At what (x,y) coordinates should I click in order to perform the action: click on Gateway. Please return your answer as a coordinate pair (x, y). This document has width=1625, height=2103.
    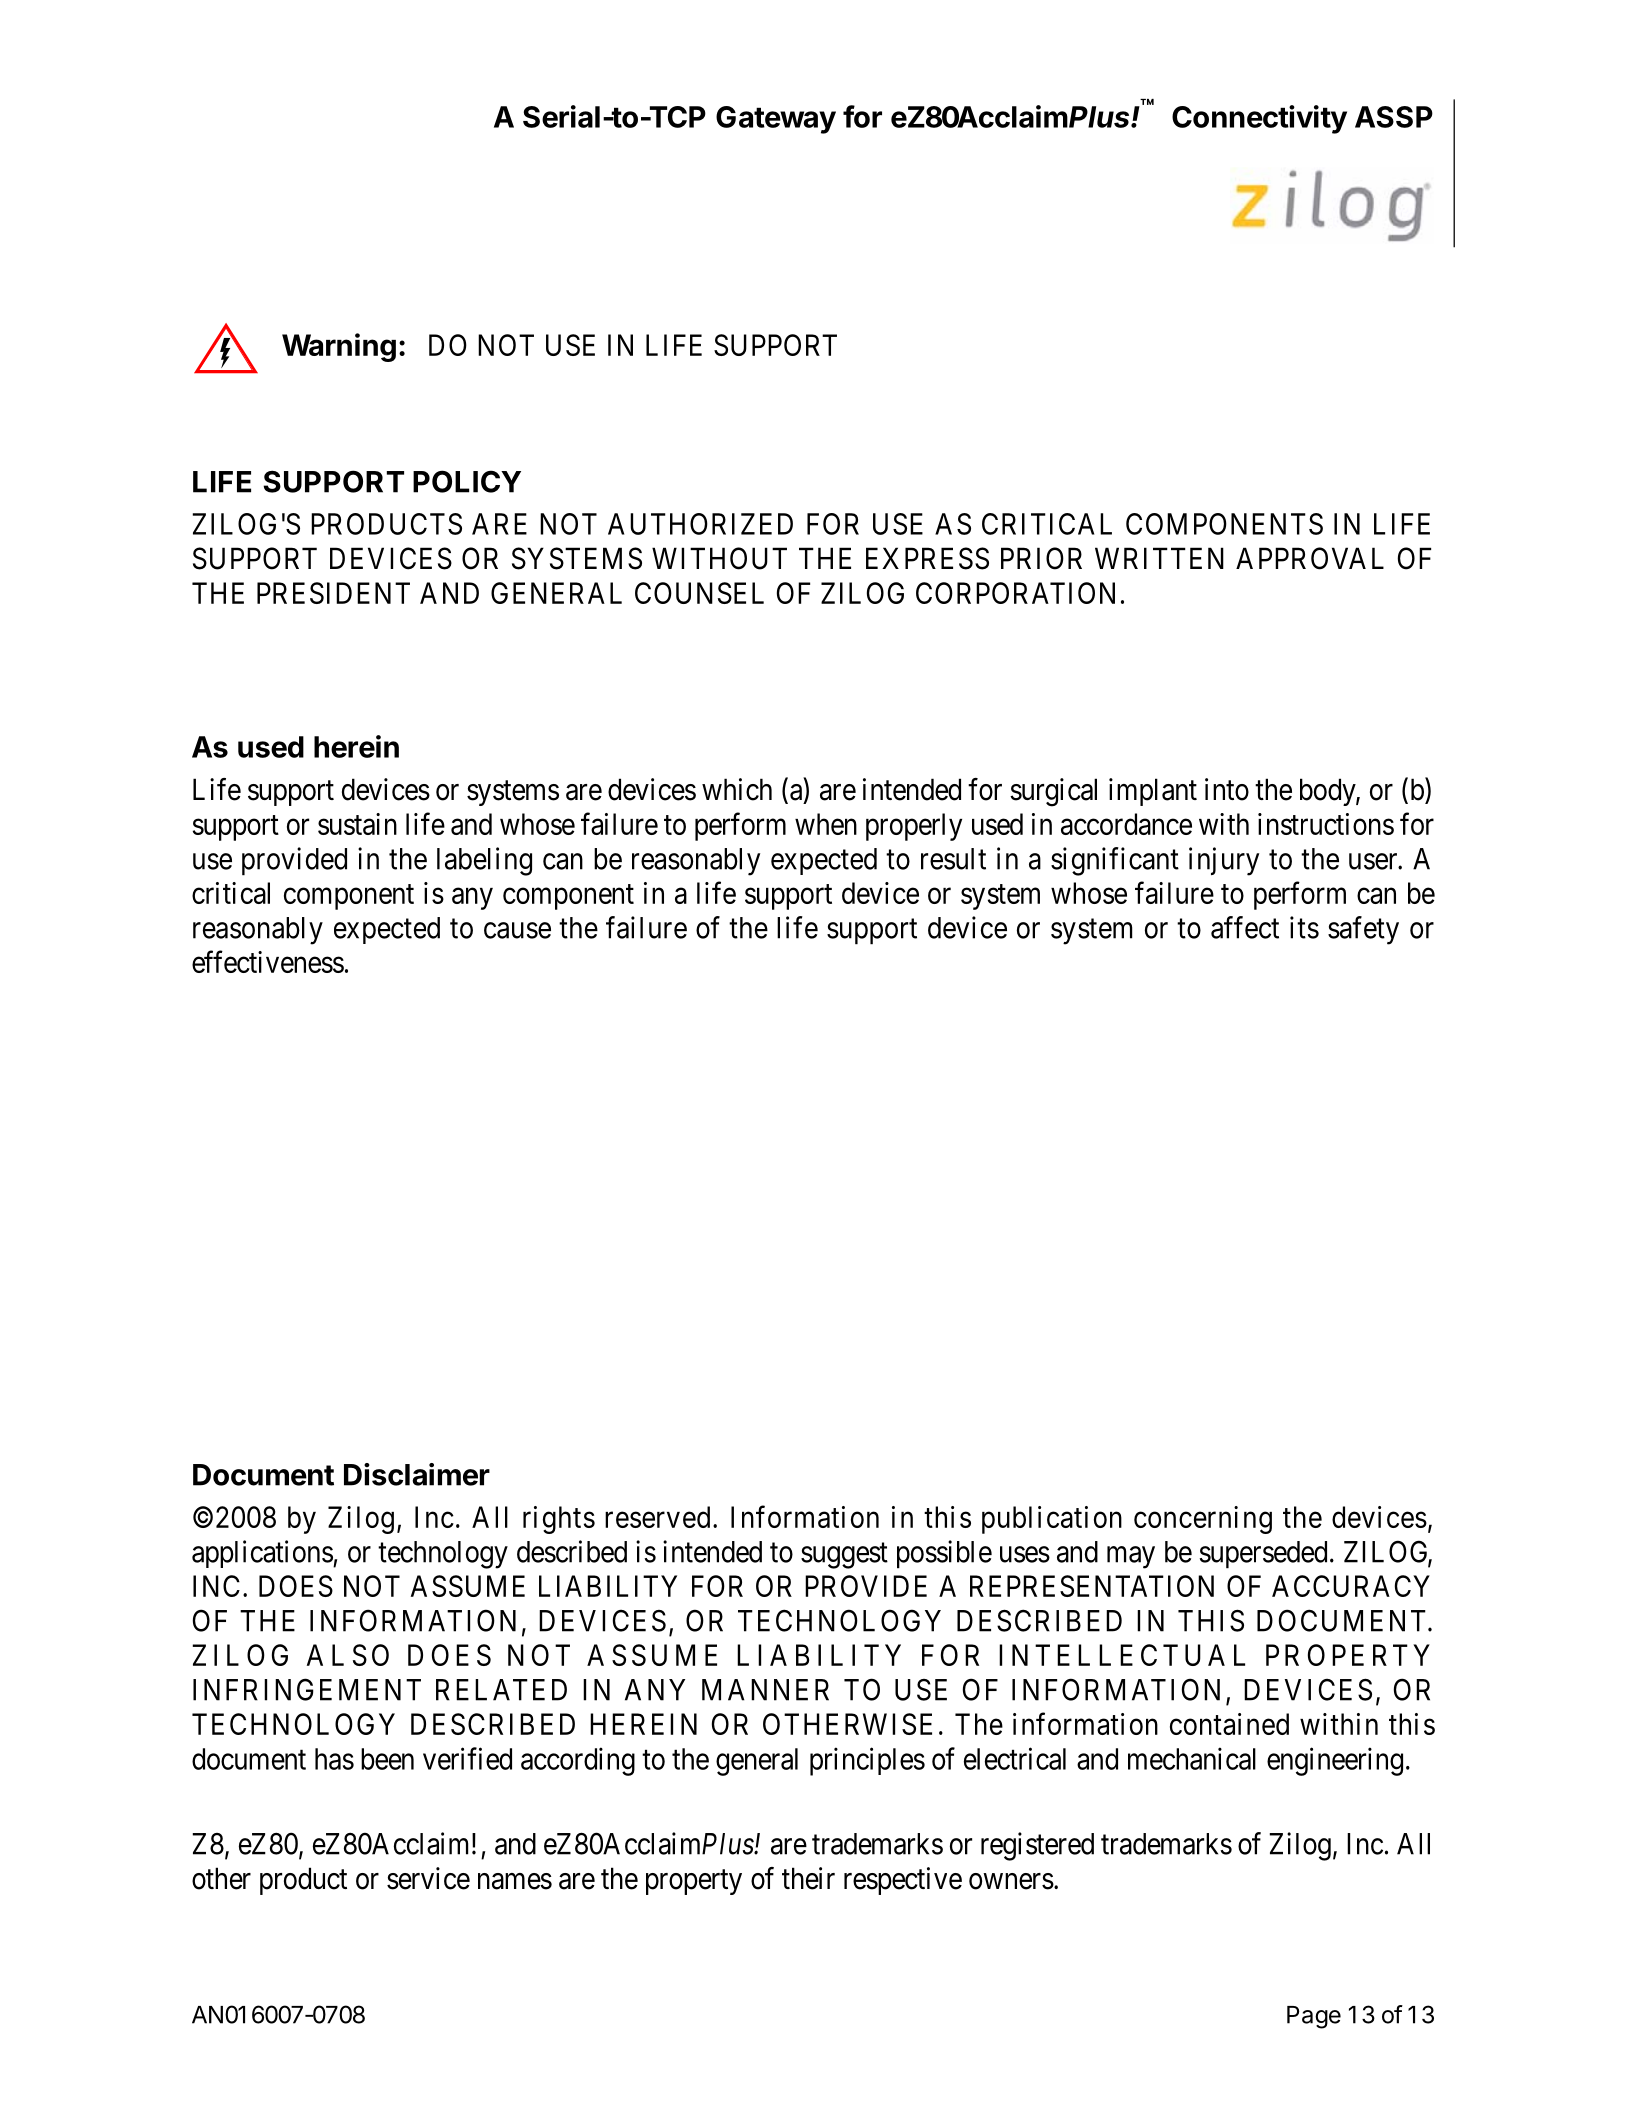
    Looking at the image, I should click on (776, 120).
